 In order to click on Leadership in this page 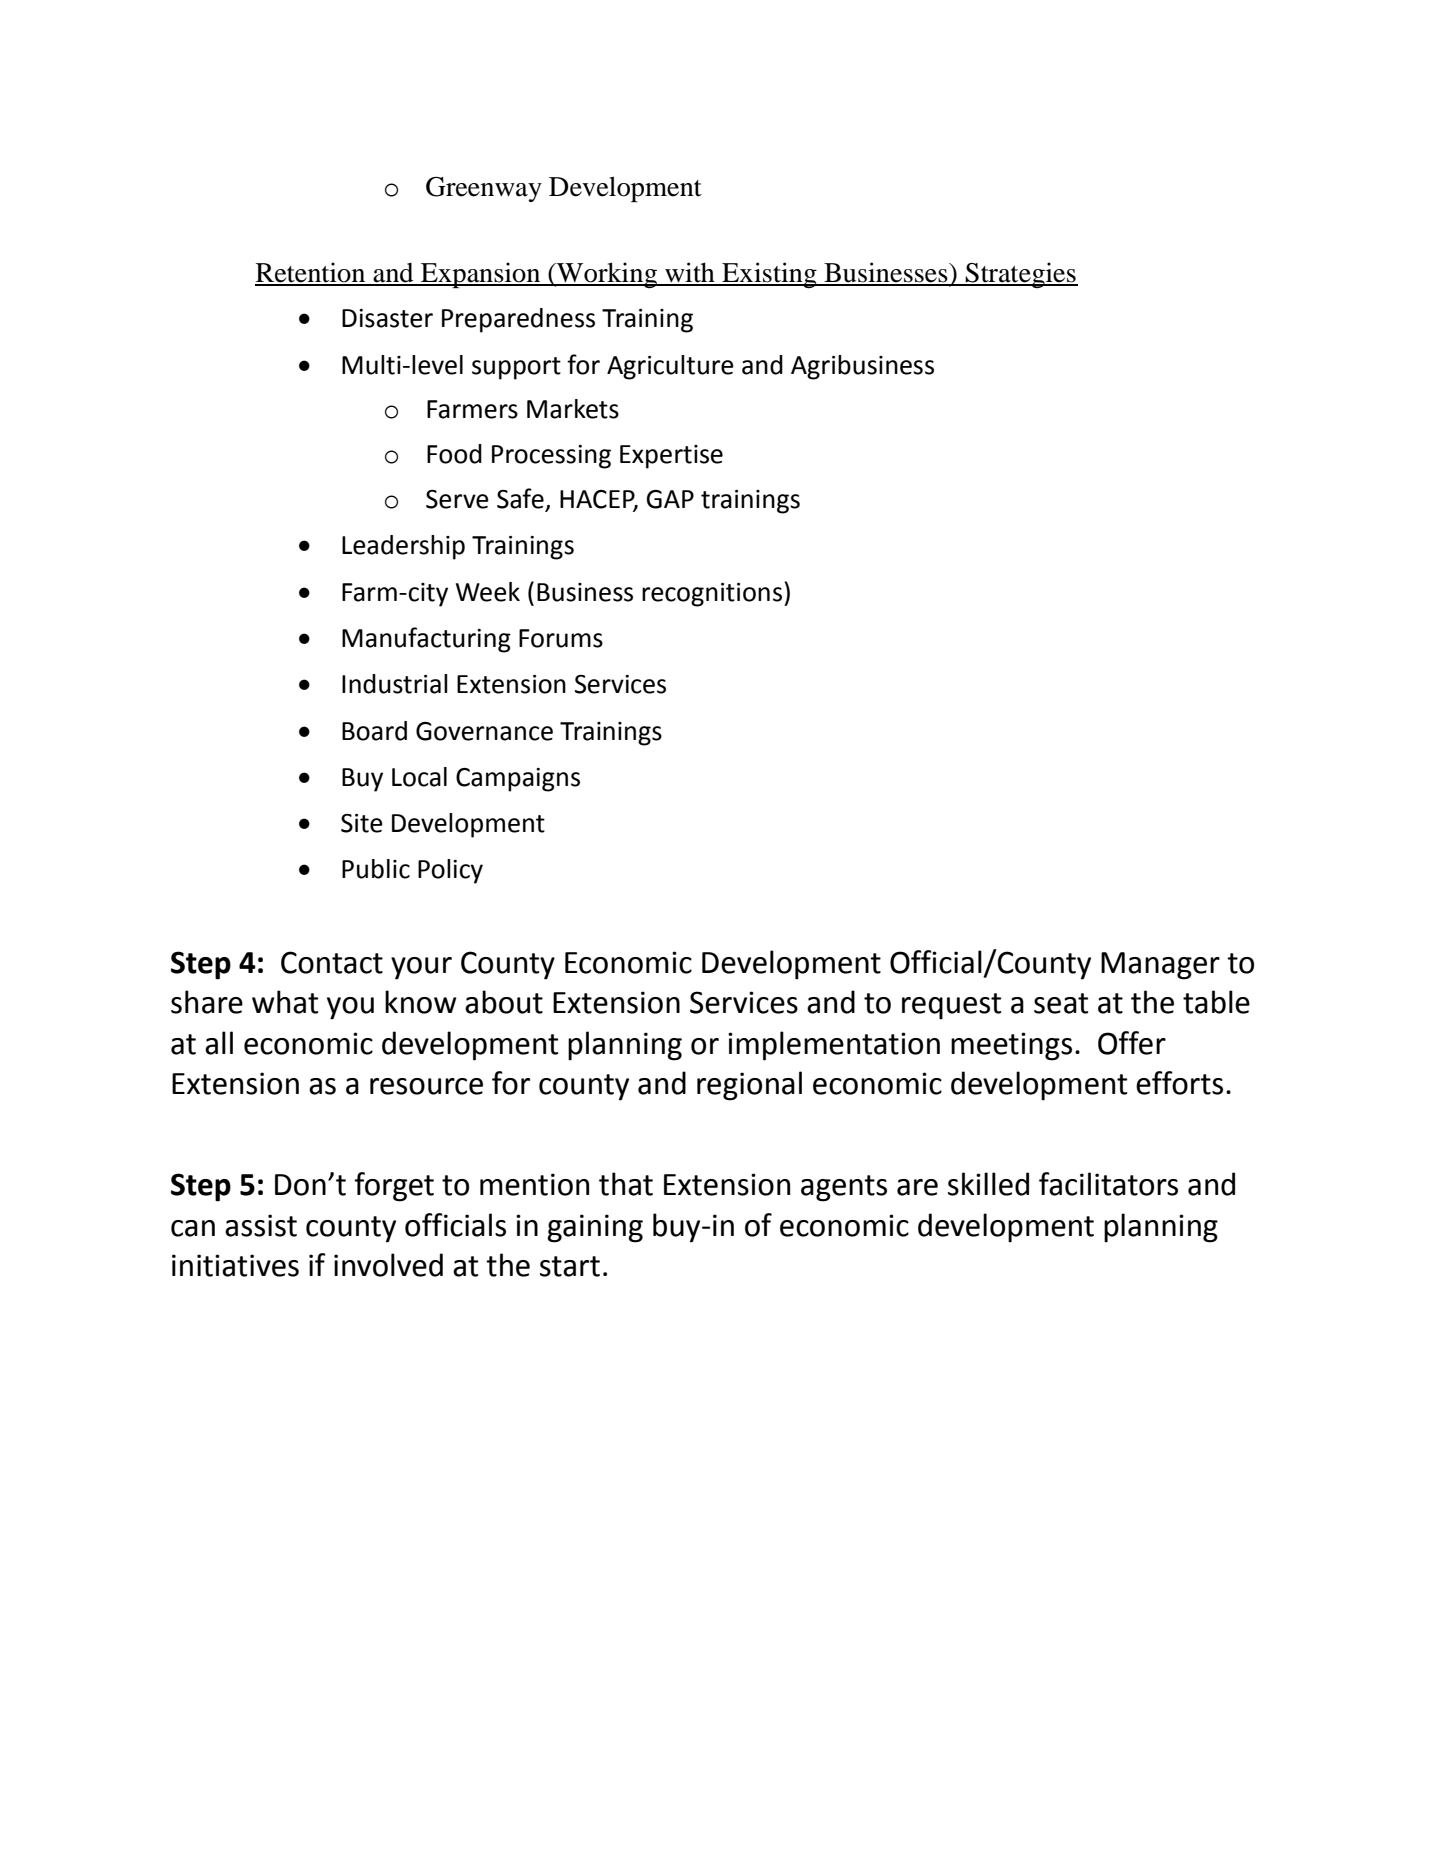, I will do `click(403, 547)`.
